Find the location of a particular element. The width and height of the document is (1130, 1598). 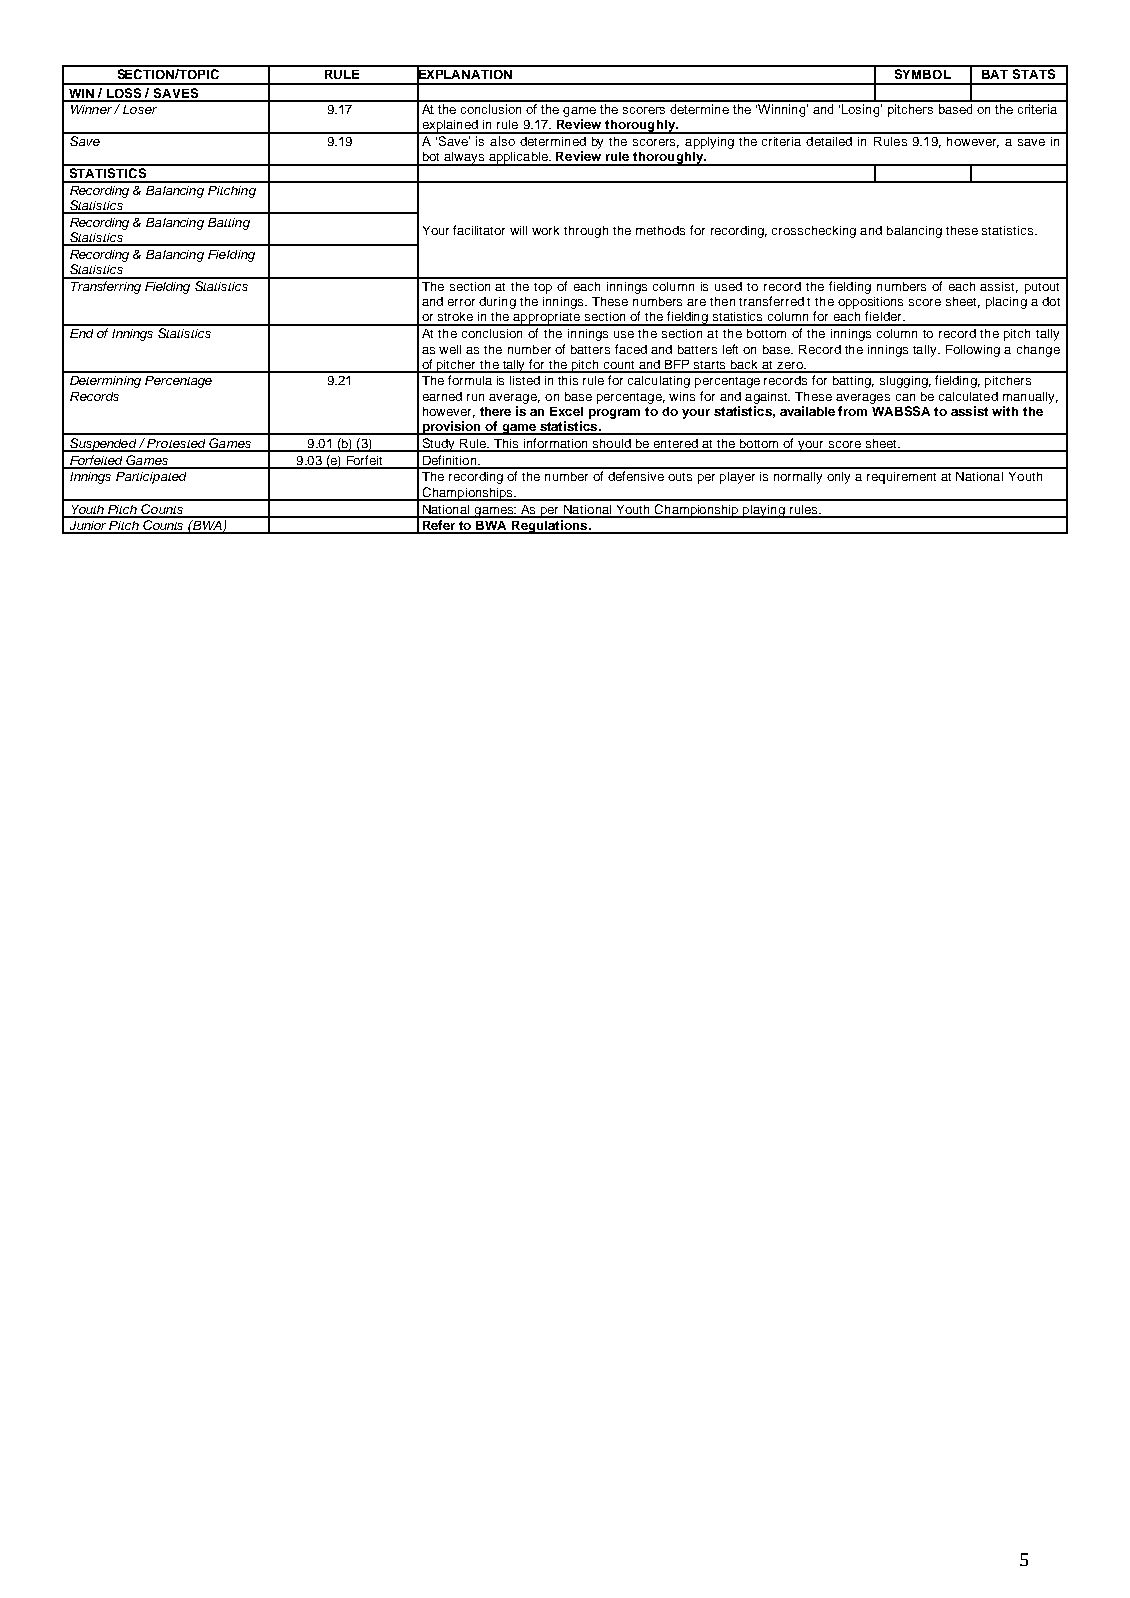

then is located at coordinates (722, 301).
